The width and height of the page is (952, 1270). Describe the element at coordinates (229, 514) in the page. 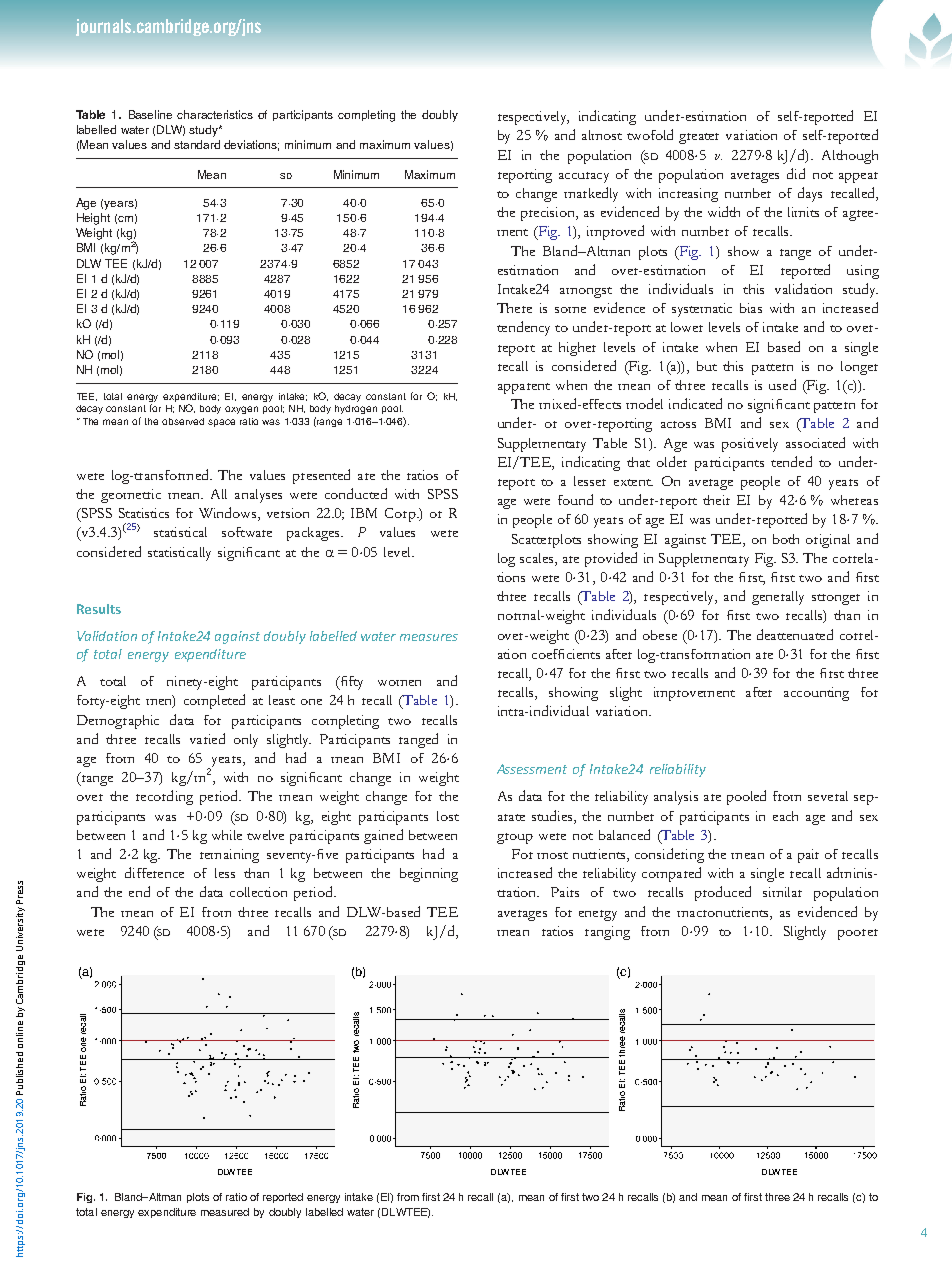

I see `Windows` at that location.
